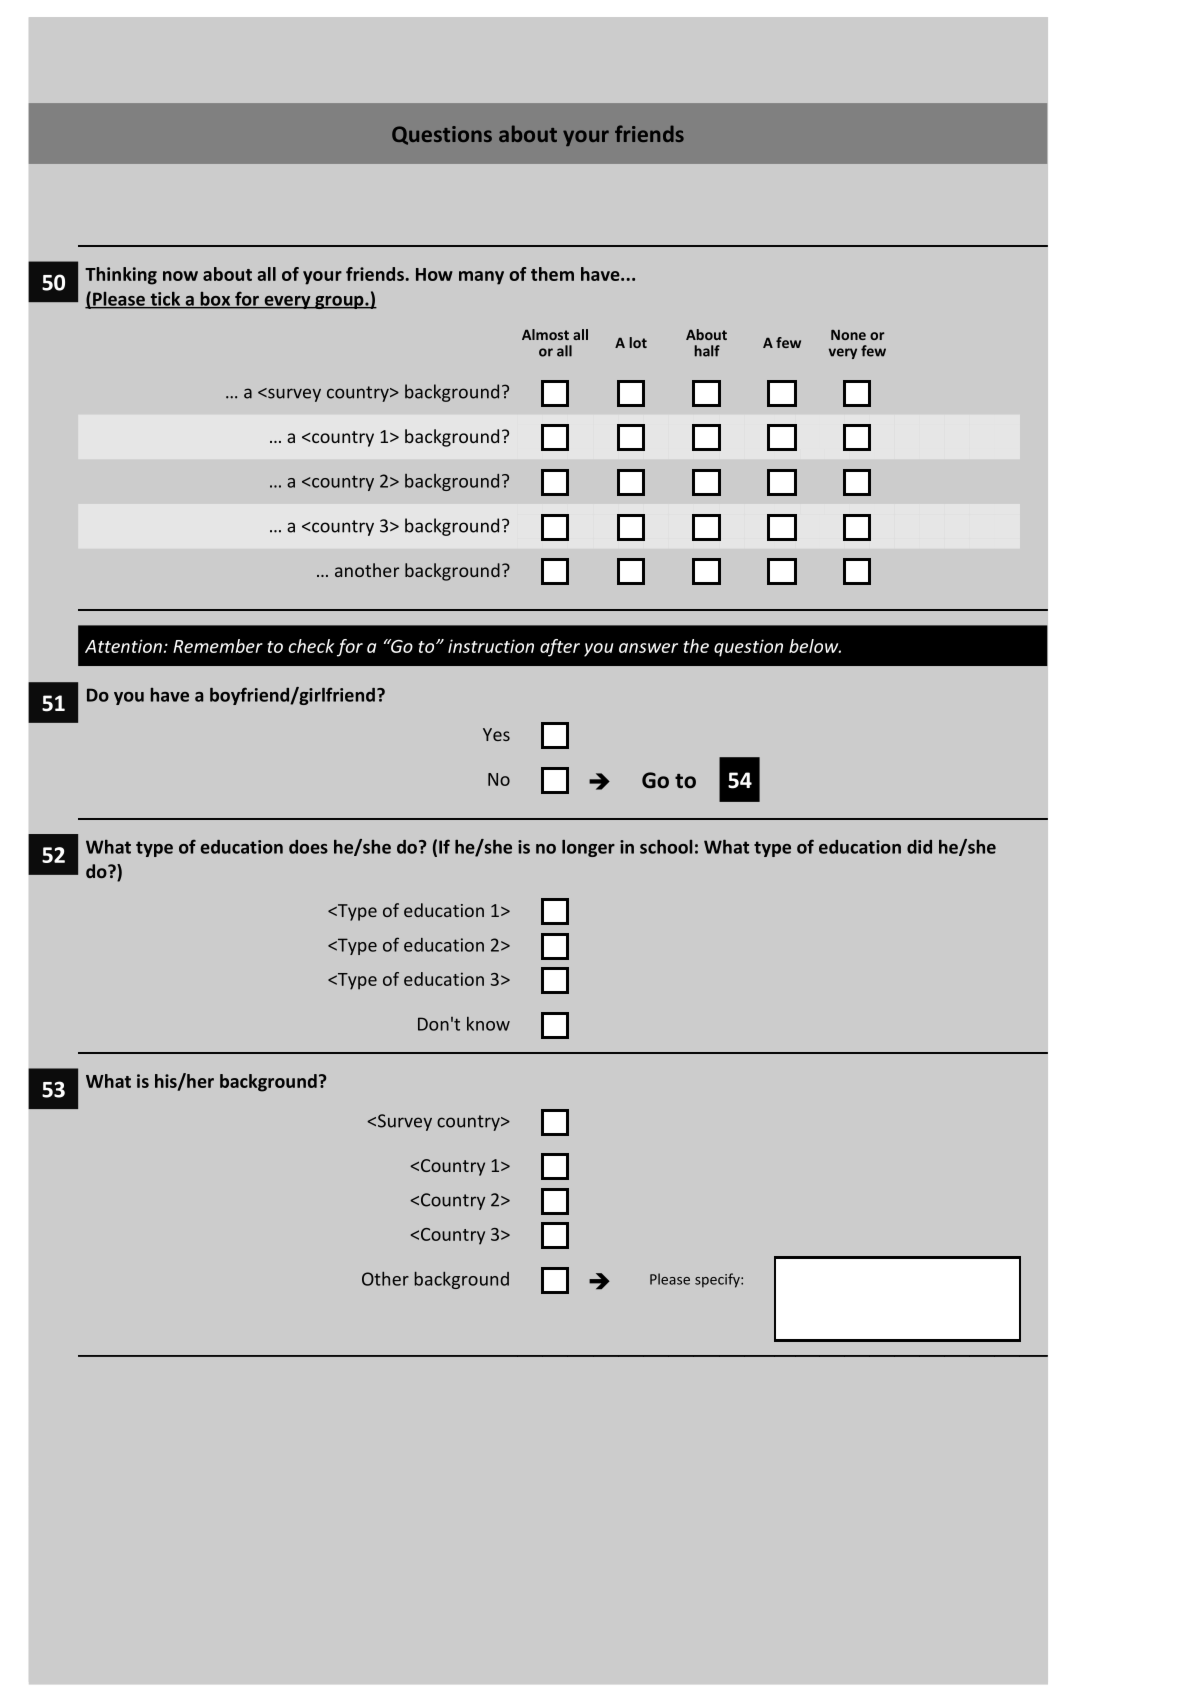 The image size is (1202, 1702). What do you see at coordinates (588, 848) in the screenshot?
I see `longer` at bounding box center [588, 848].
